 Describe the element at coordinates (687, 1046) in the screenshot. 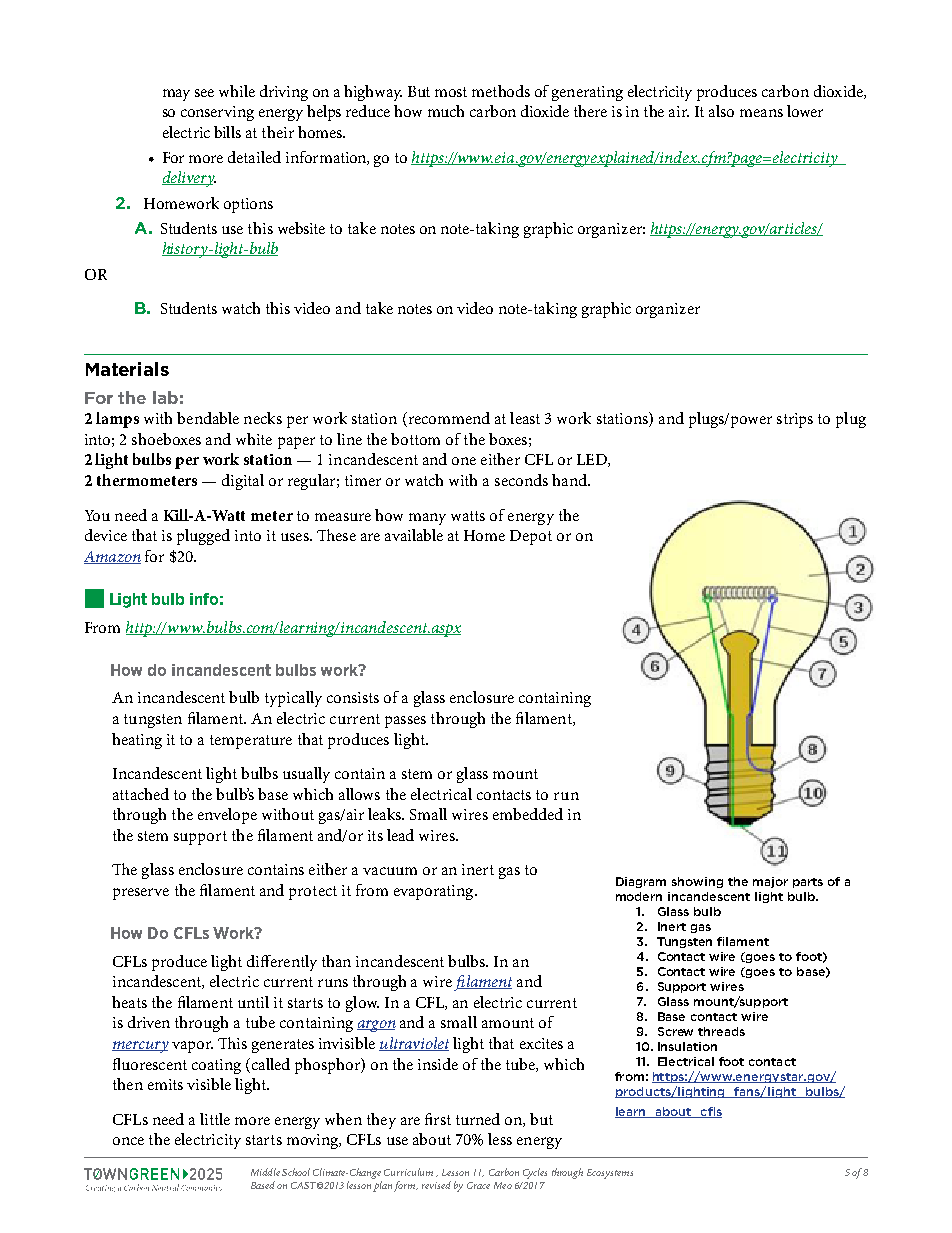

I see `Insulation` at that location.
